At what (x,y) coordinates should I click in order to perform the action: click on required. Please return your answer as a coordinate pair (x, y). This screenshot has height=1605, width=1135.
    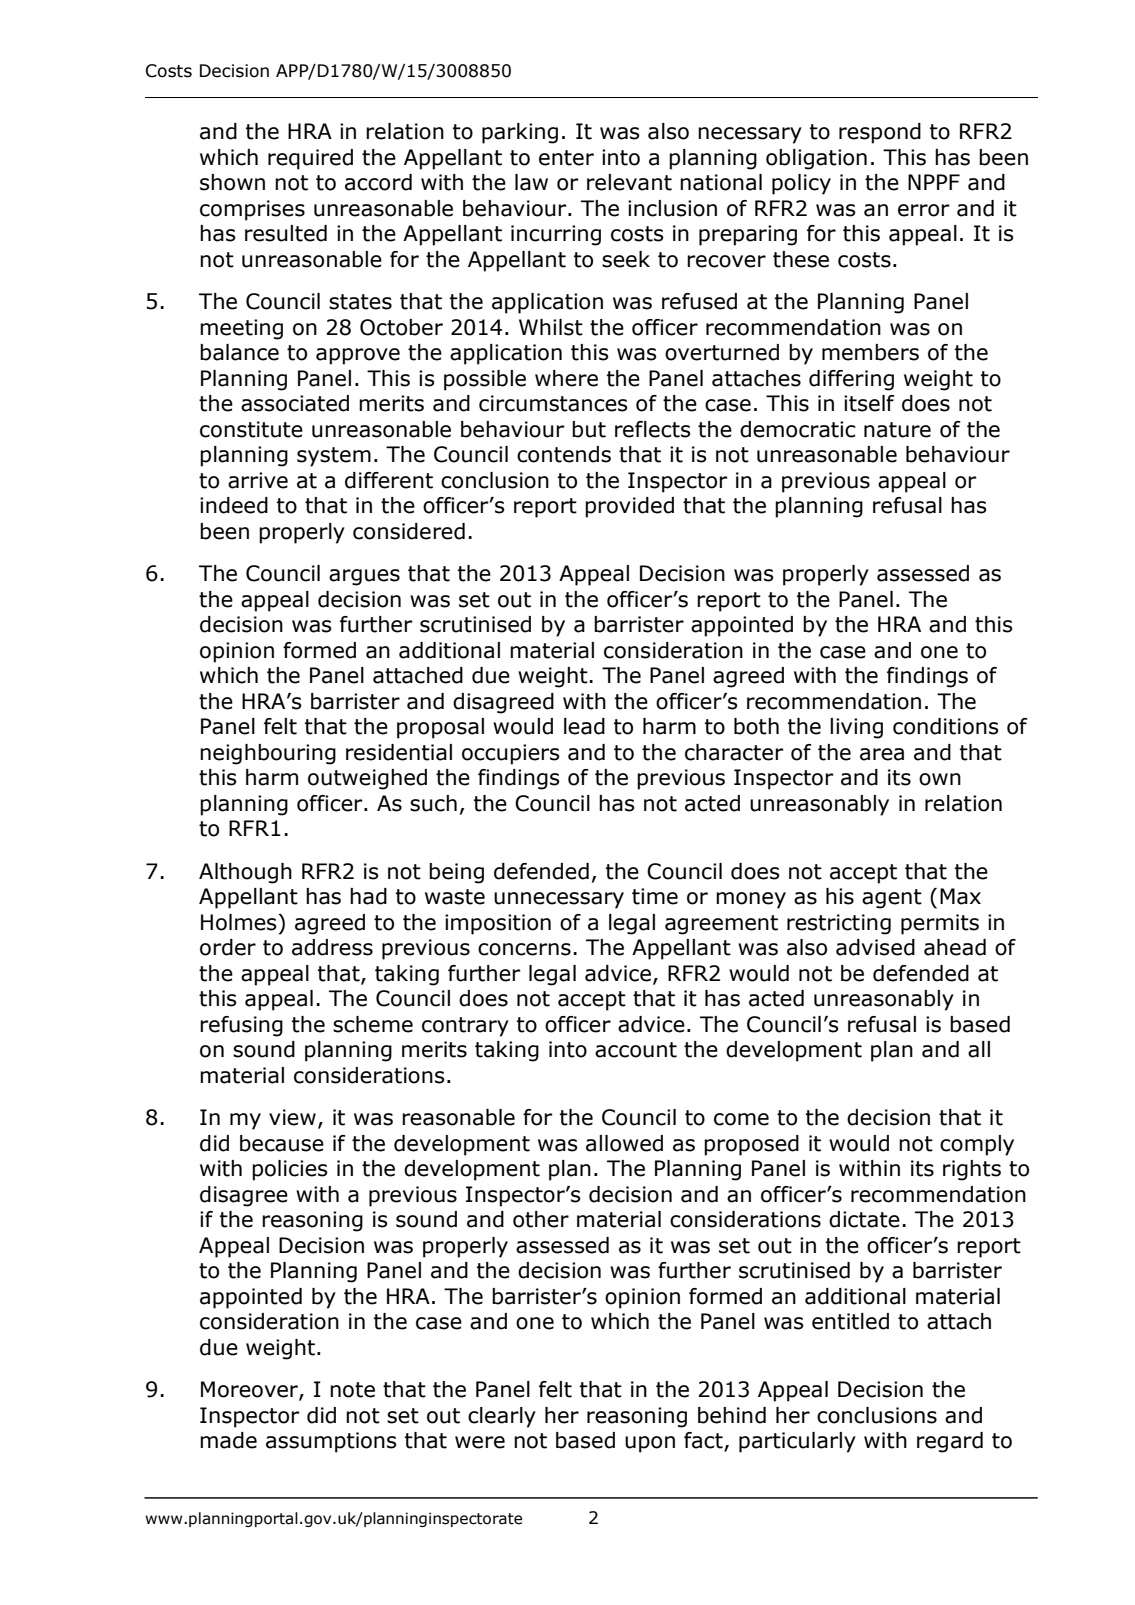
    Looking at the image, I should click on (310, 159).
